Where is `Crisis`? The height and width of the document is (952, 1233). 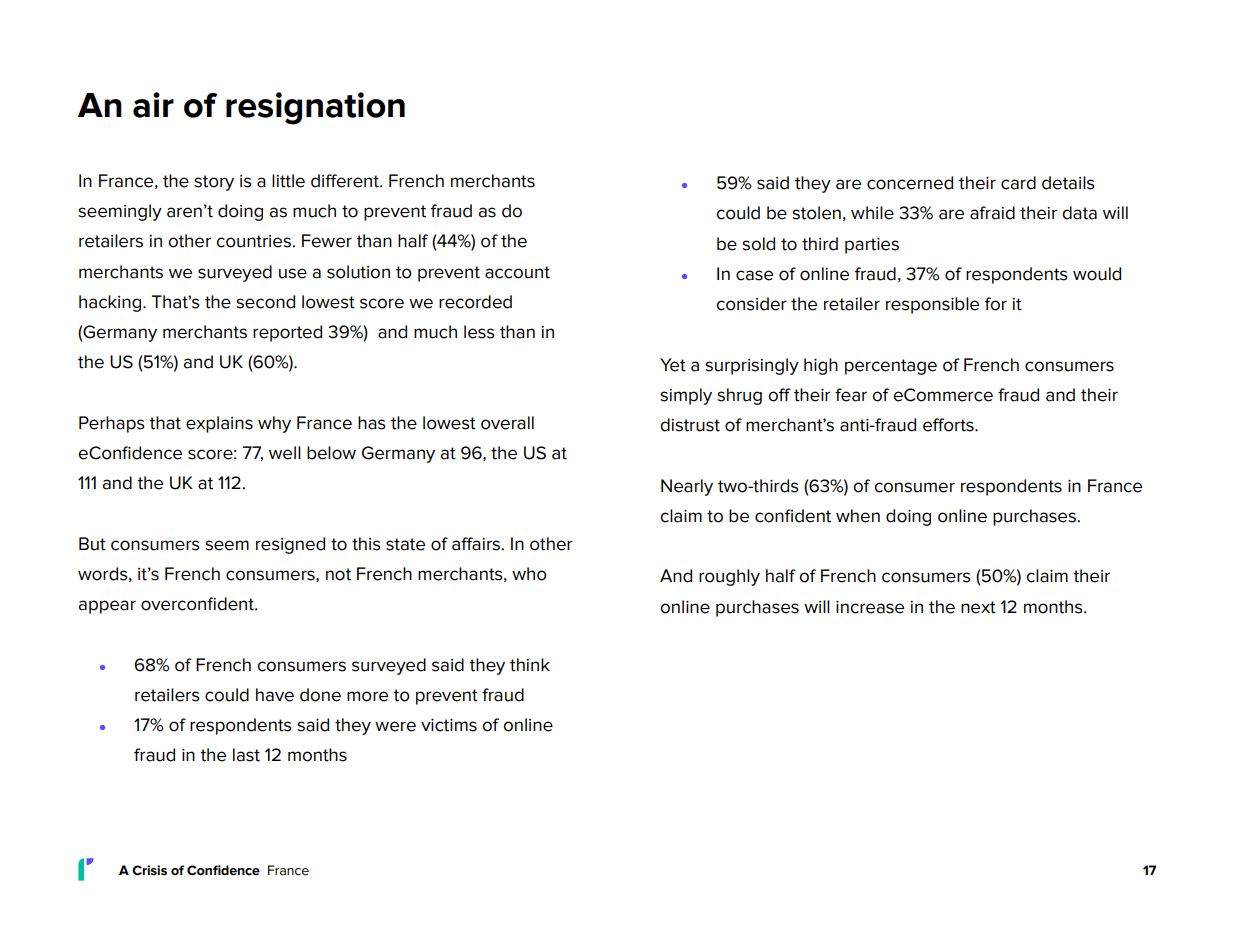 Crisis is located at coordinates (149, 870).
